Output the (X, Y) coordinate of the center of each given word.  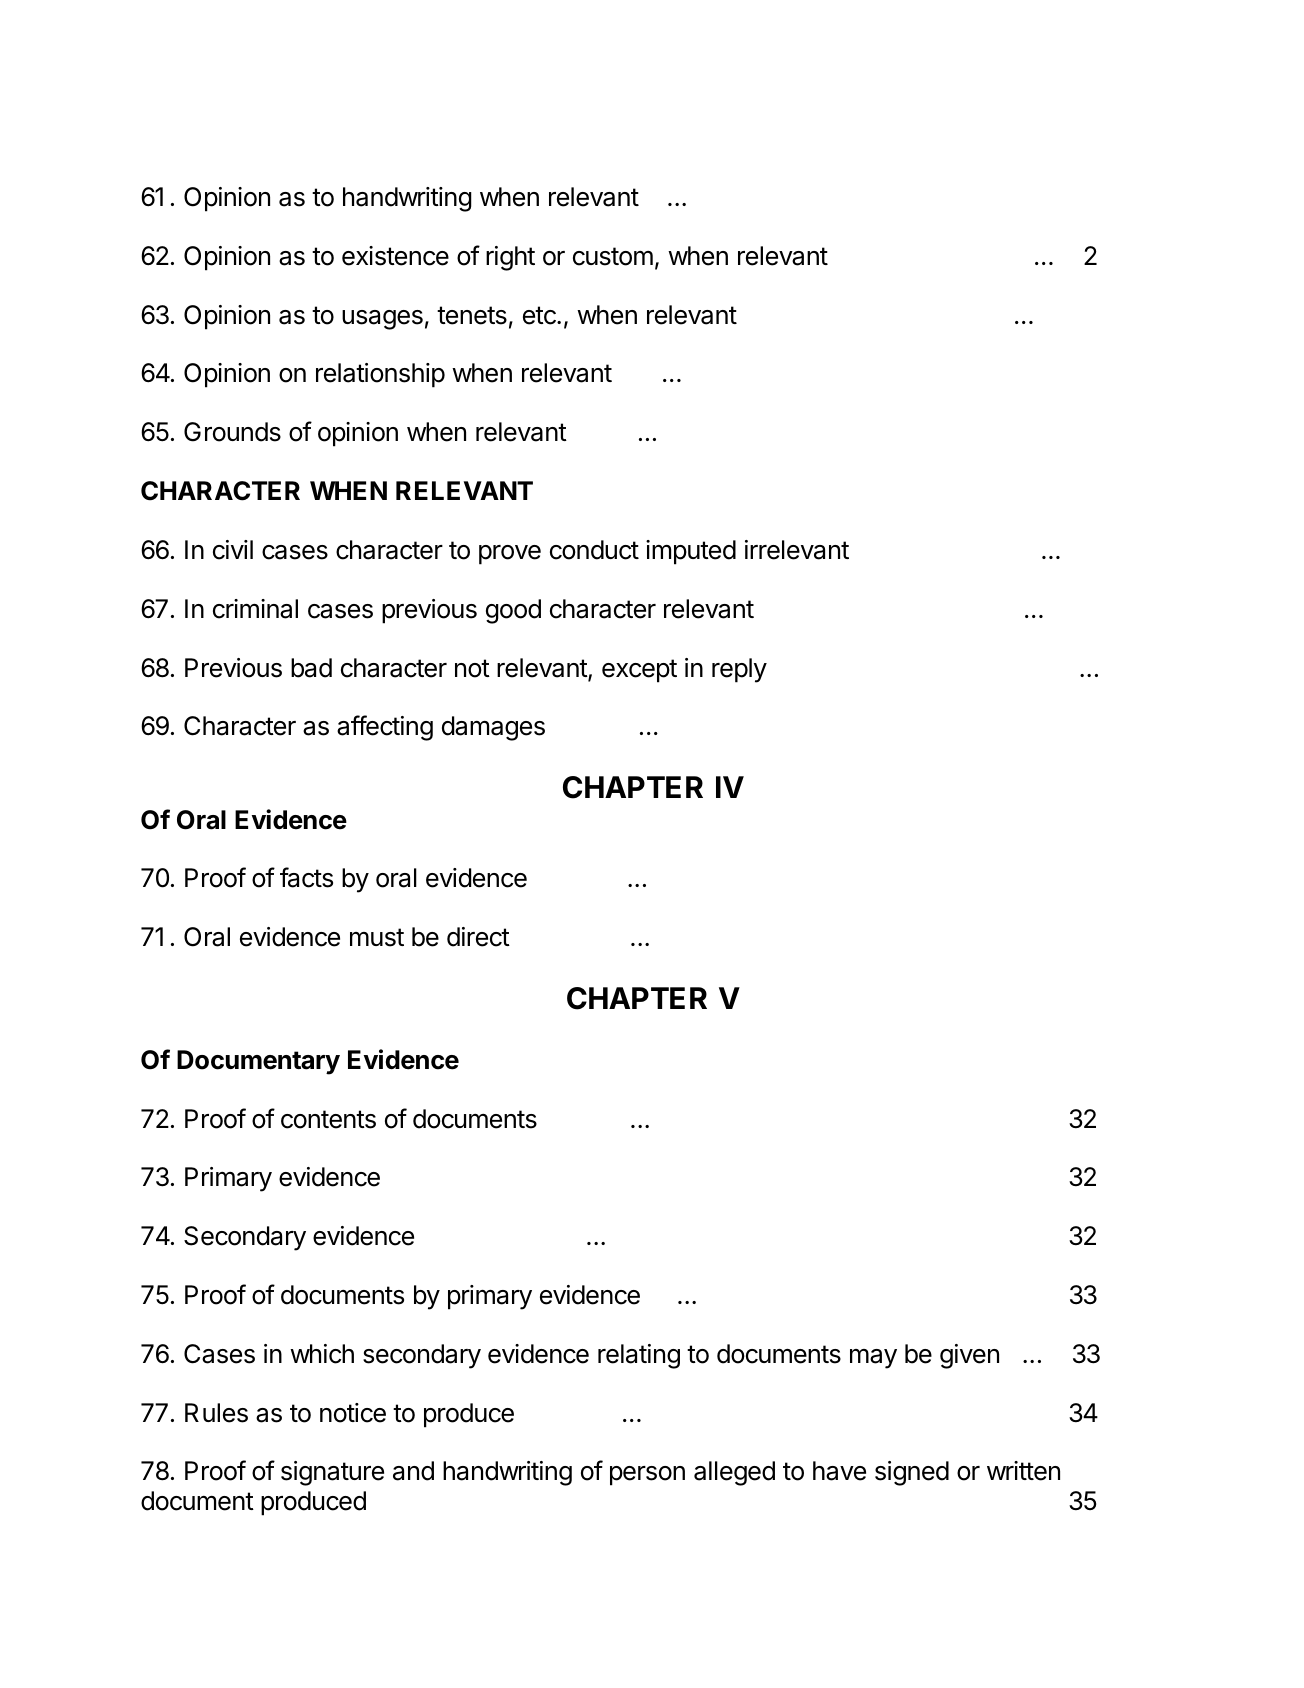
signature (332, 1473)
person (647, 1476)
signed (912, 1473)
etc (540, 315)
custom (613, 256)
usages (382, 320)
